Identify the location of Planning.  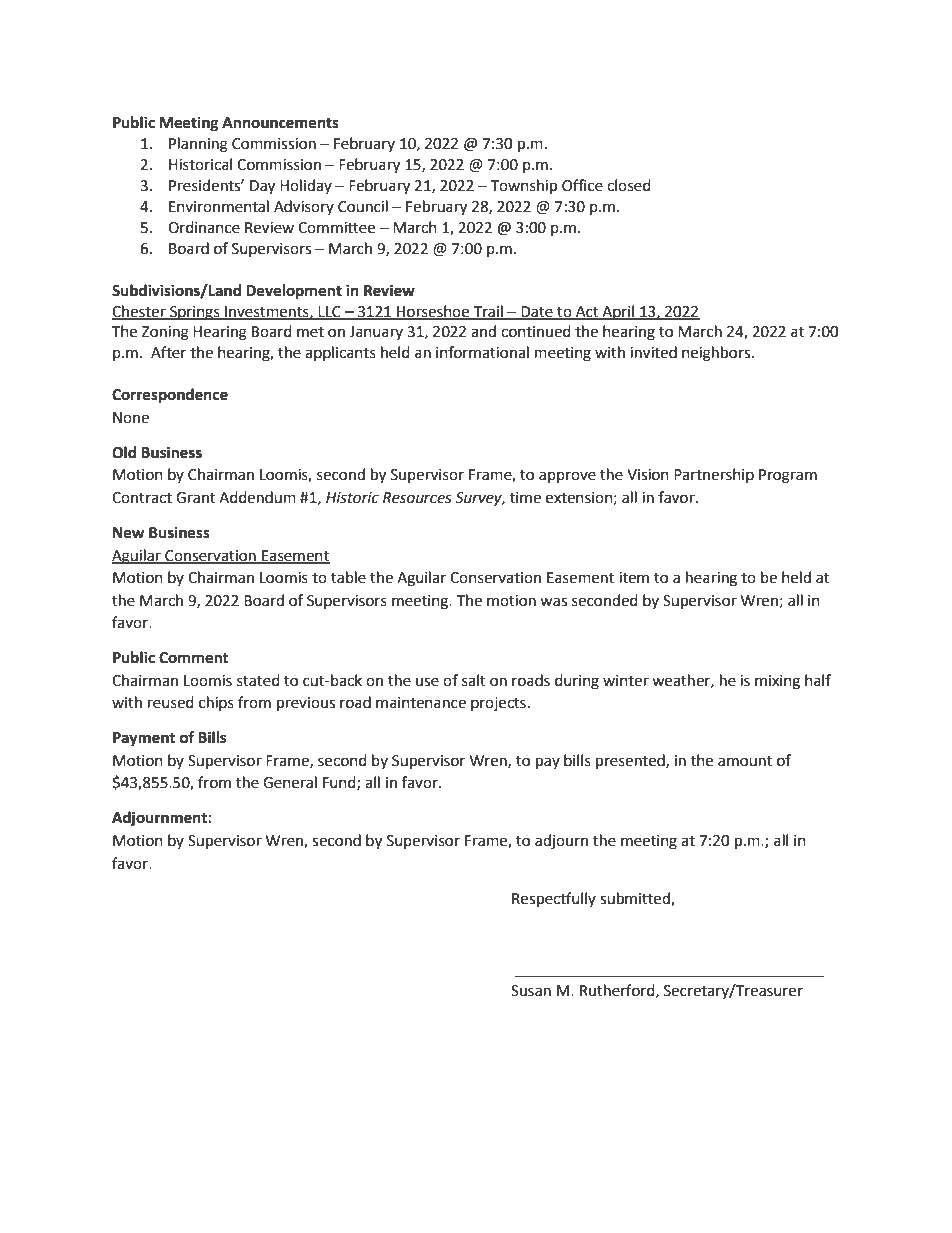
(198, 145).
